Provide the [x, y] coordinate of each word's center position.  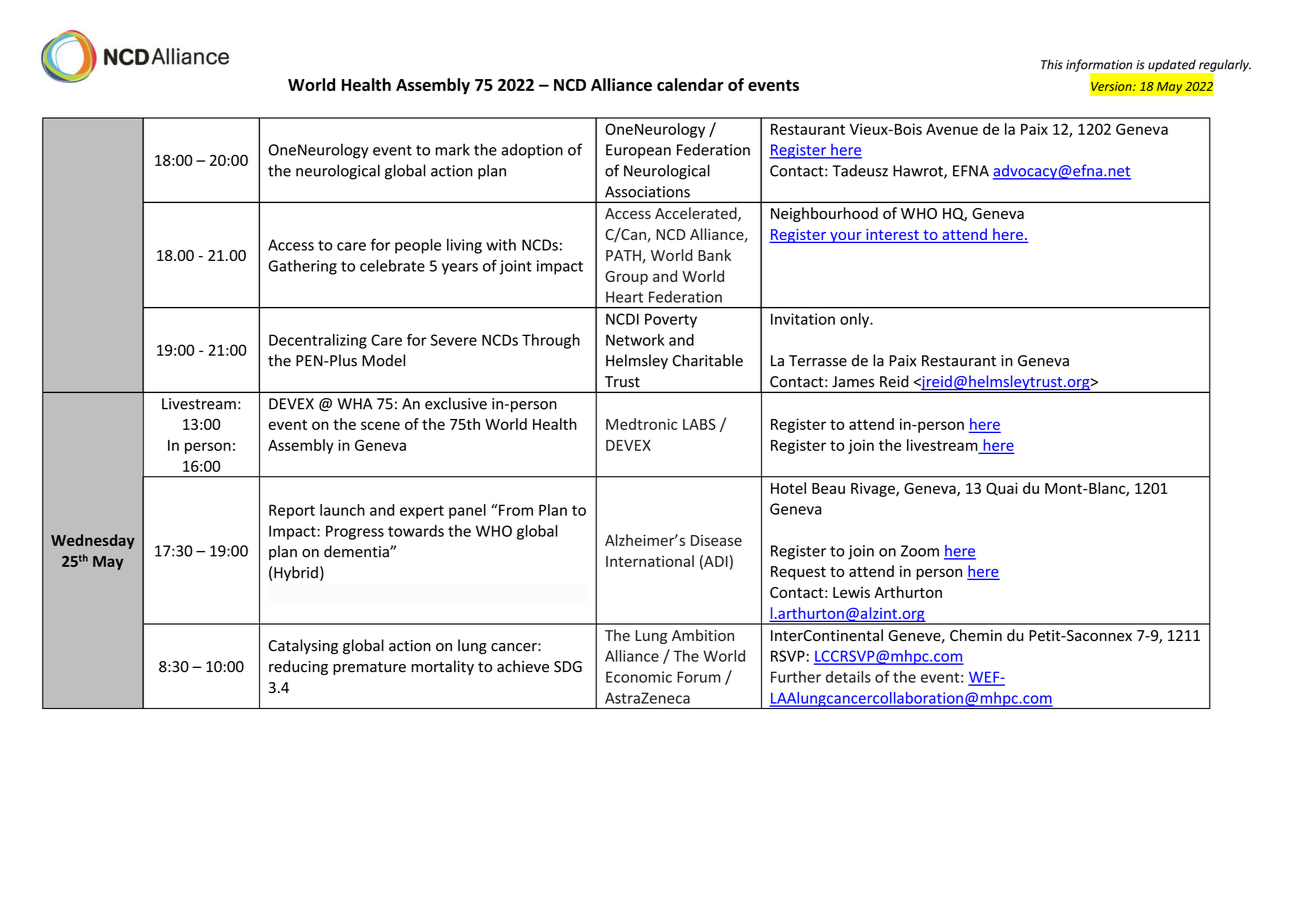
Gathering [302, 267]
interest [892, 236]
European [638, 151]
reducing [298, 667]
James [853, 382]
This [1052, 64]
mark [452, 149]
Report [292, 511]
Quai [1002, 489]
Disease [716, 540]
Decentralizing [318, 341]
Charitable [708, 360]
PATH [624, 256]
